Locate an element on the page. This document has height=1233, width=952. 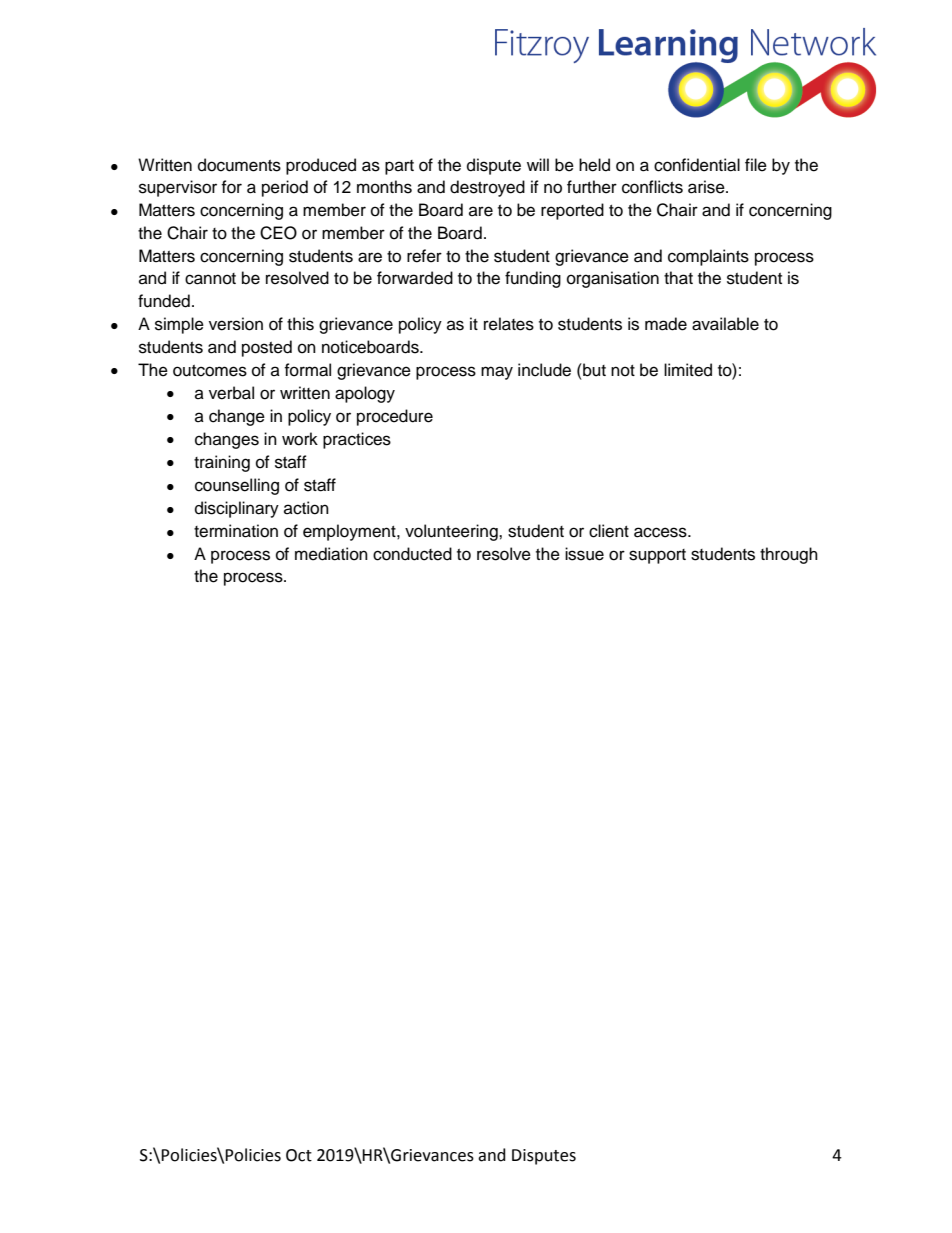
destroyed is located at coordinates (487, 188).
